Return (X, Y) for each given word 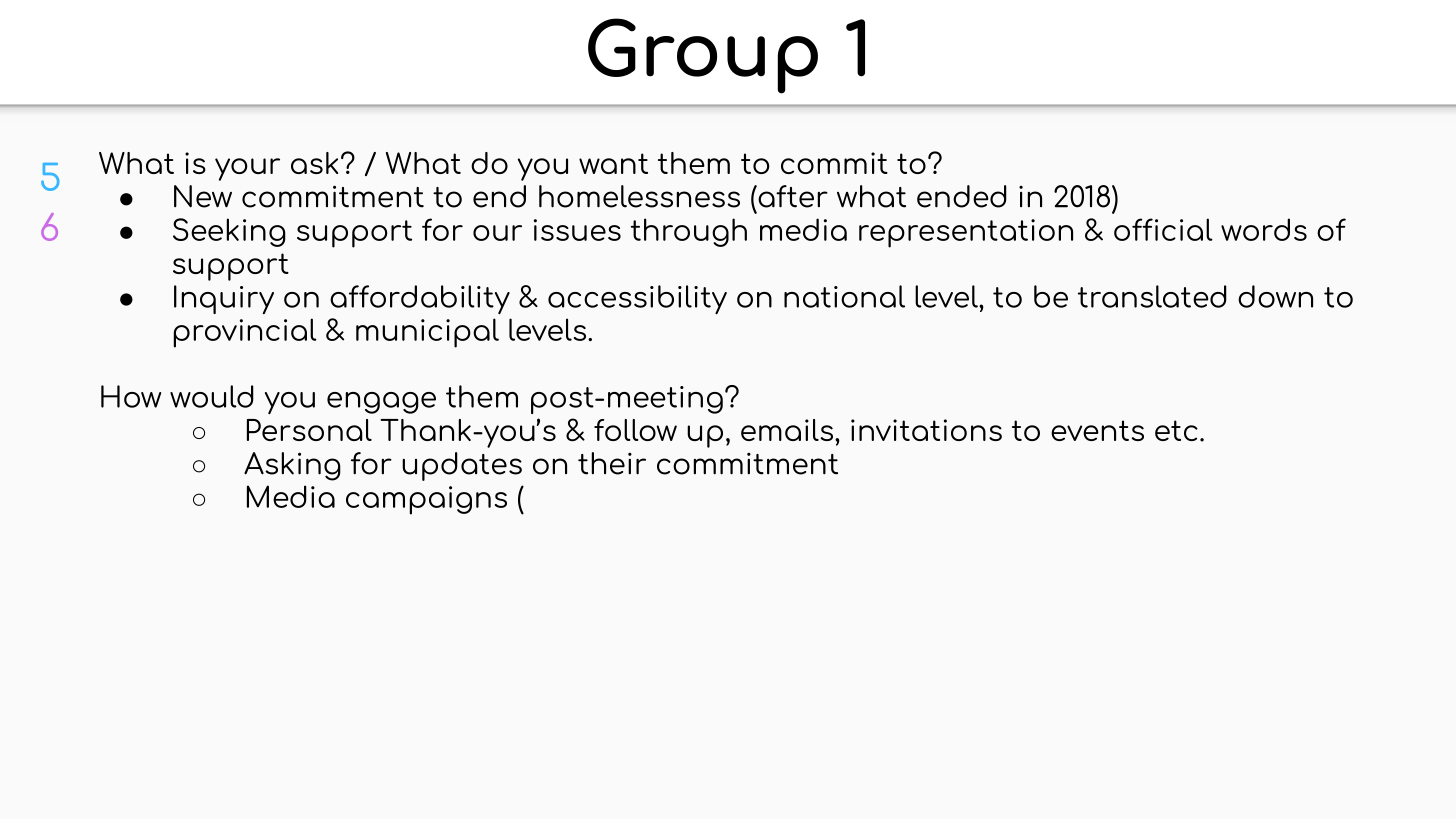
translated (1152, 296)
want (613, 163)
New (203, 196)
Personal (309, 430)
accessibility (637, 299)
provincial (245, 333)
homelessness (639, 196)
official (1163, 229)
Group (703, 56)
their (612, 463)
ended (962, 196)
